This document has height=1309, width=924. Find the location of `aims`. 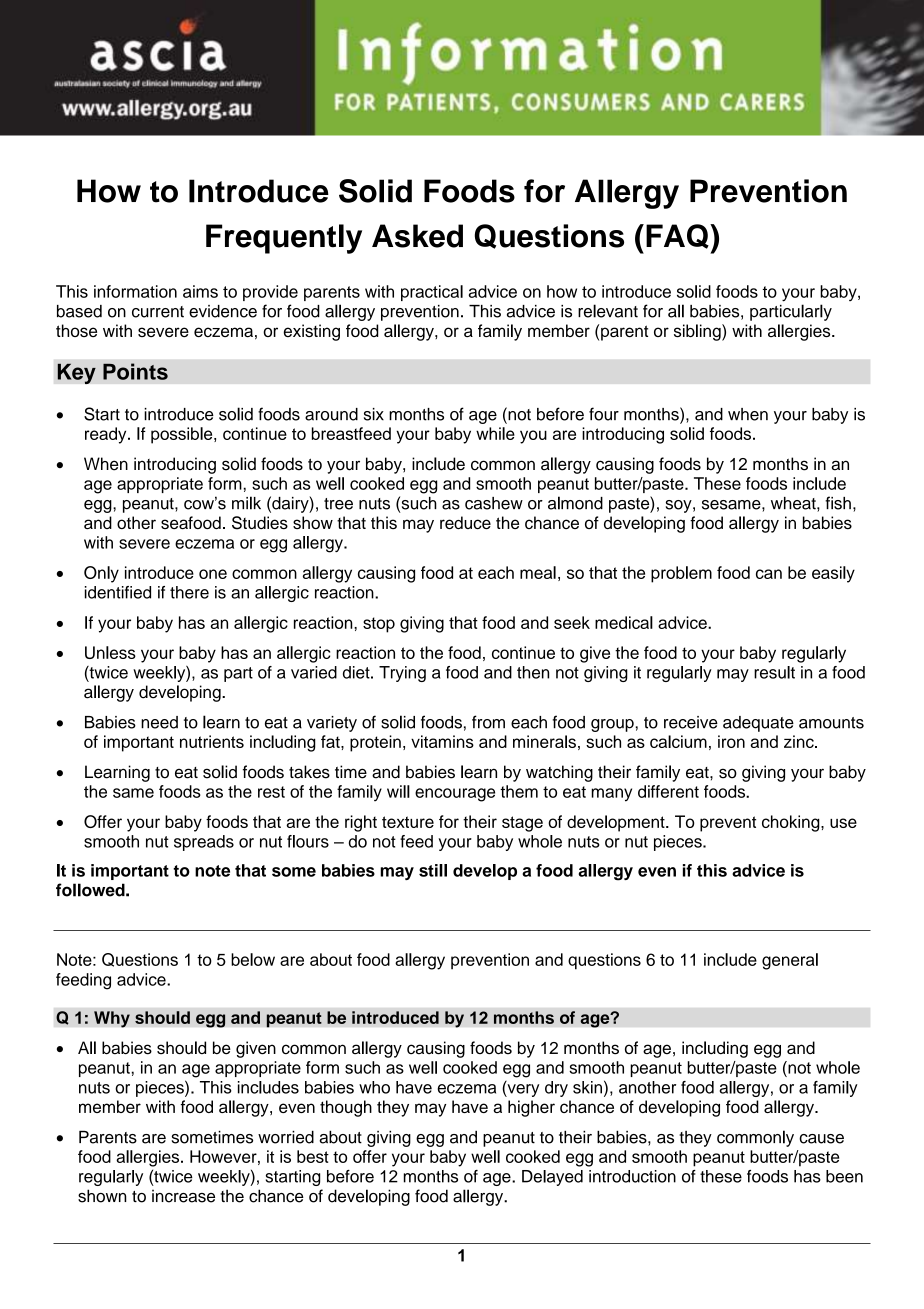

aims is located at coordinates (200, 291).
